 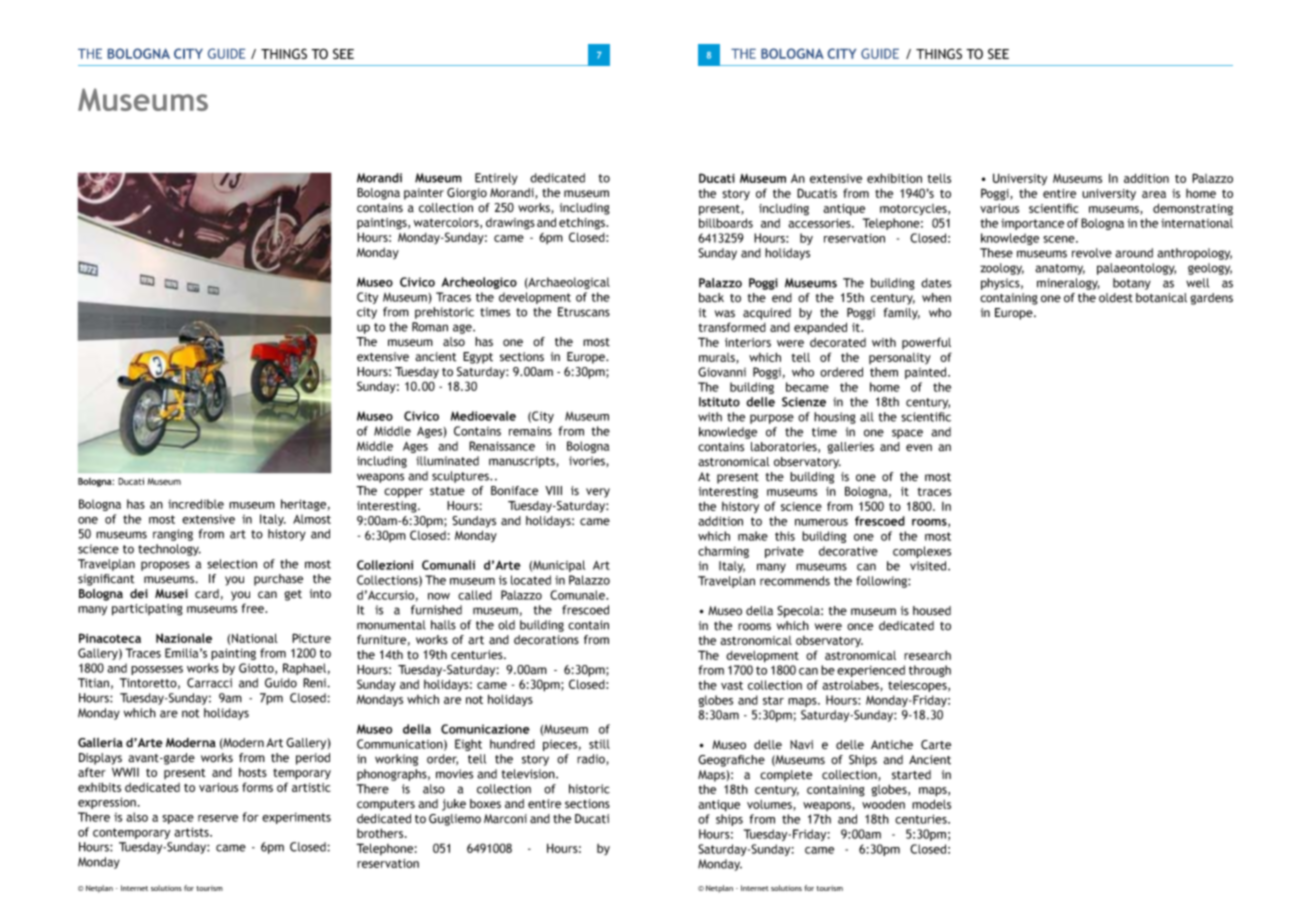 What do you see at coordinates (196, 504) in the screenshot?
I see `incredible` at bounding box center [196, 504].
